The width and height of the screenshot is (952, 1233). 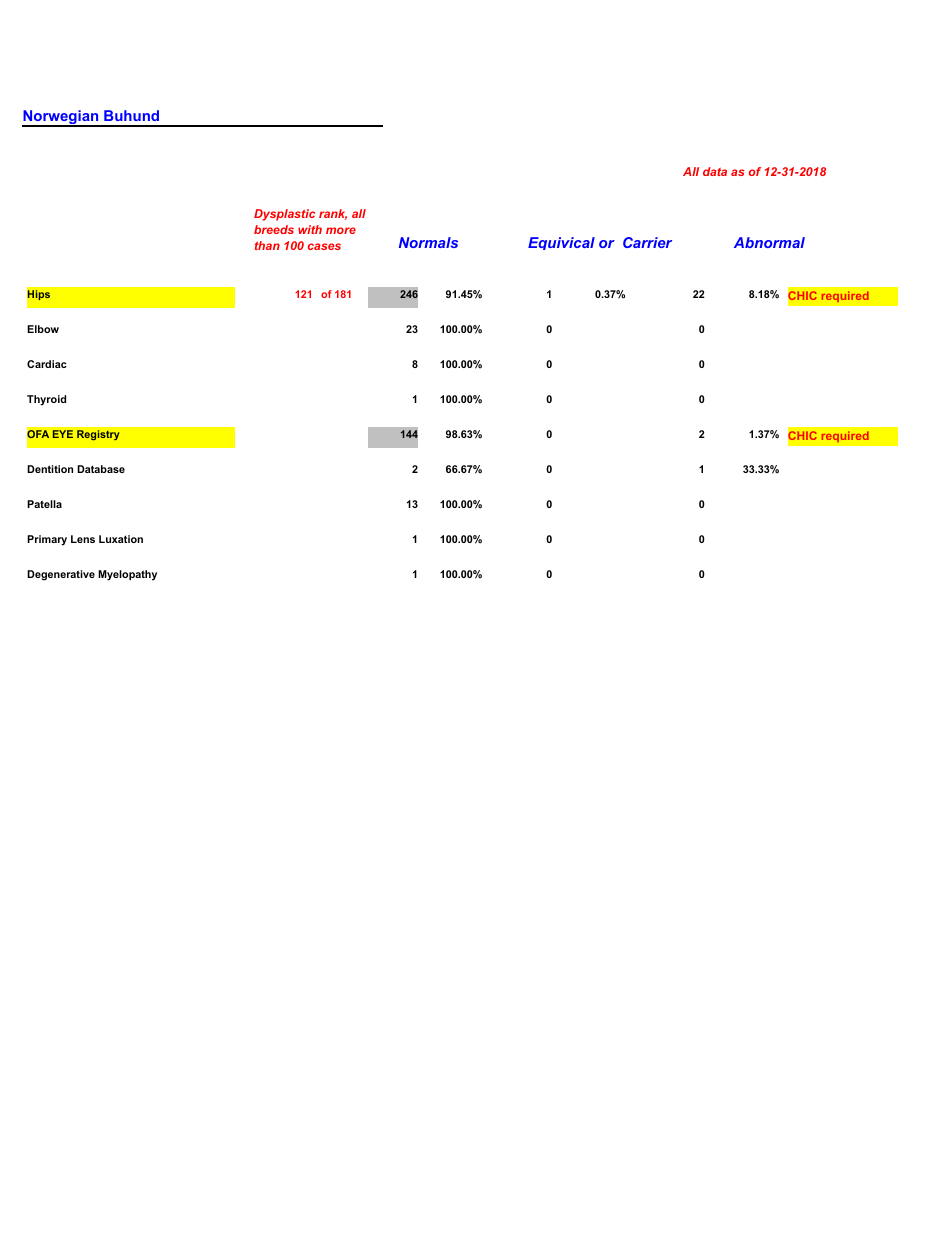 What do you see at coordinates (274, 229) in the screenshot?
I see `breeds` at bounding box center [274, 229].
